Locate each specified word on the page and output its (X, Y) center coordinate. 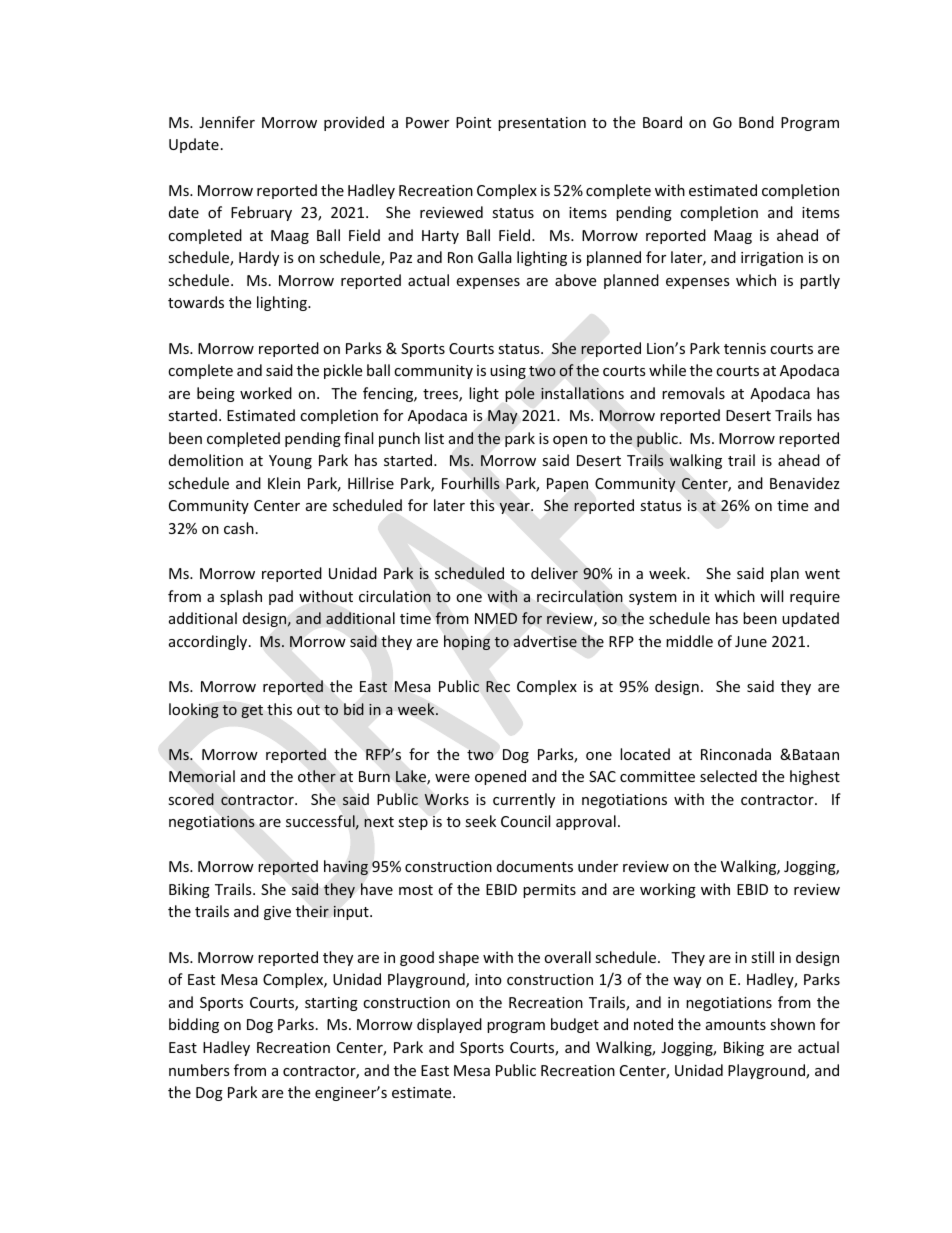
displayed (449, 1025)
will (771, 596)
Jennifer (227, 122)
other (317, 776)
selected (728, 776)
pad (281, 597)
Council (525, 821)
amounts (736, 1025)
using (508, 372)
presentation (542, 124)
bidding (194, 1025)
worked (266, 393)
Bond (756, 122)
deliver (554, 573)
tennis (745, 348)
